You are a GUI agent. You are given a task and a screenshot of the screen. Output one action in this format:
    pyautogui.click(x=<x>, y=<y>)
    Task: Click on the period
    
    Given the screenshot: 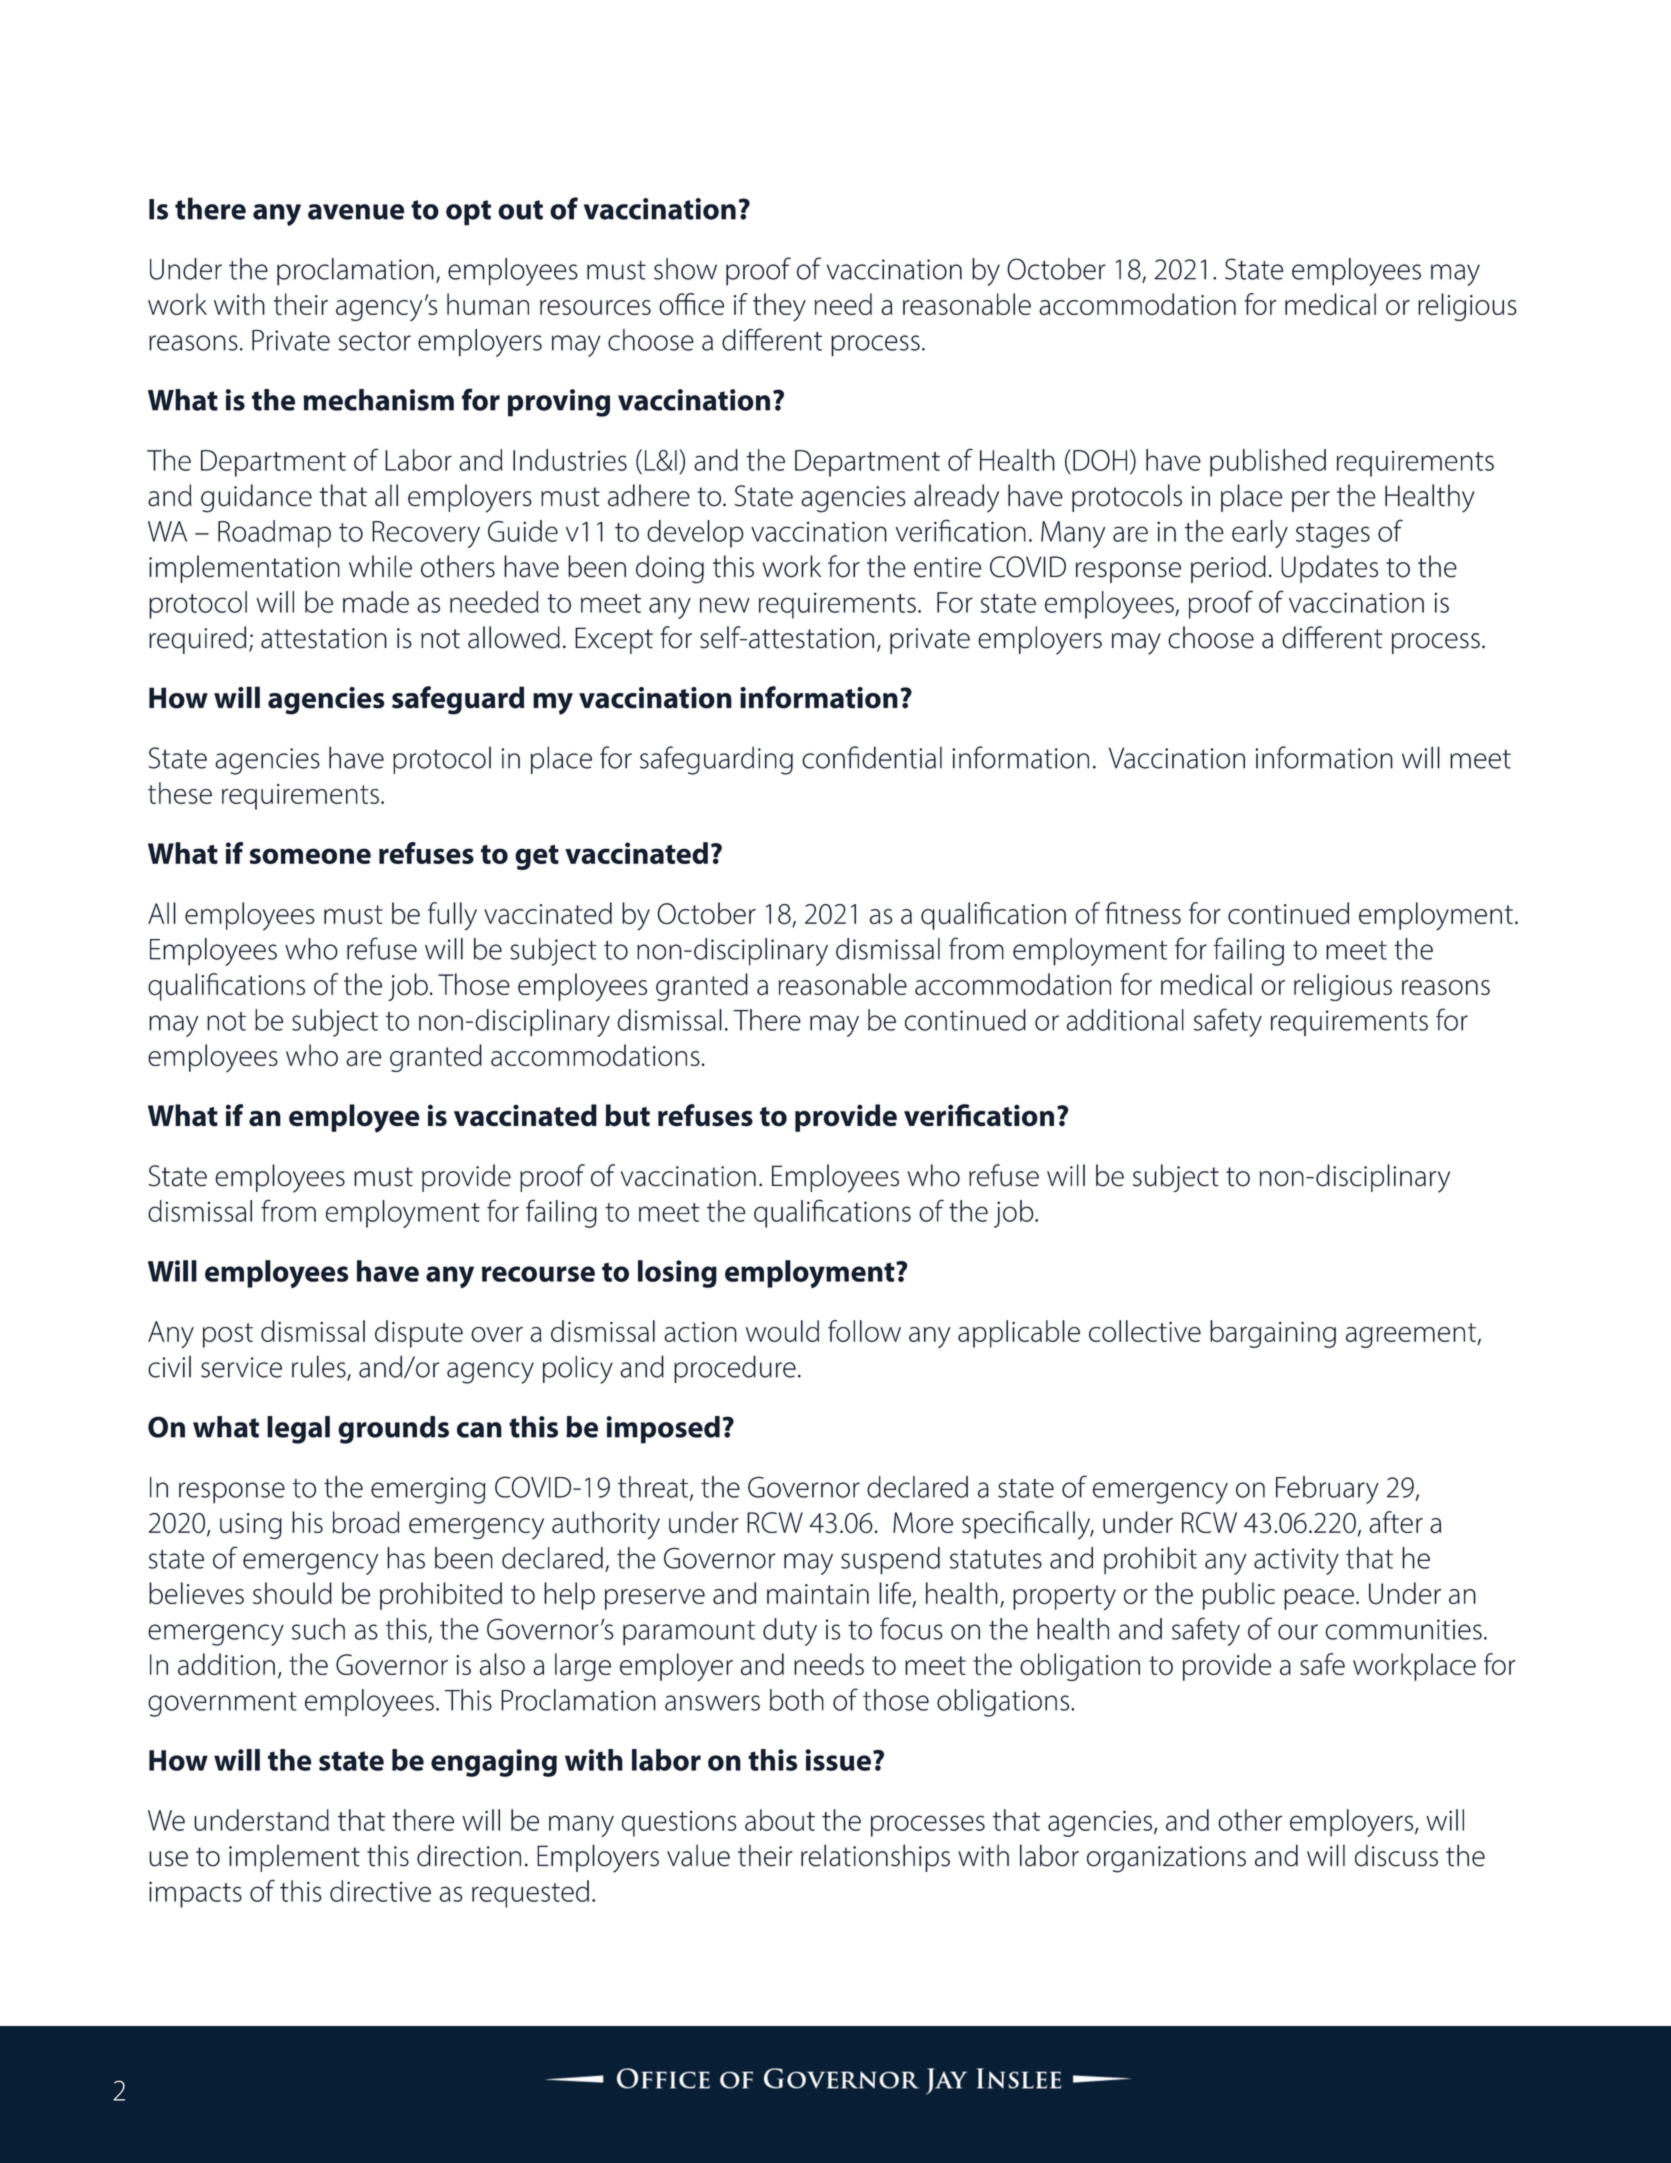 What is the action you would take?
    pyautogui.click(x=1228, y=569)
